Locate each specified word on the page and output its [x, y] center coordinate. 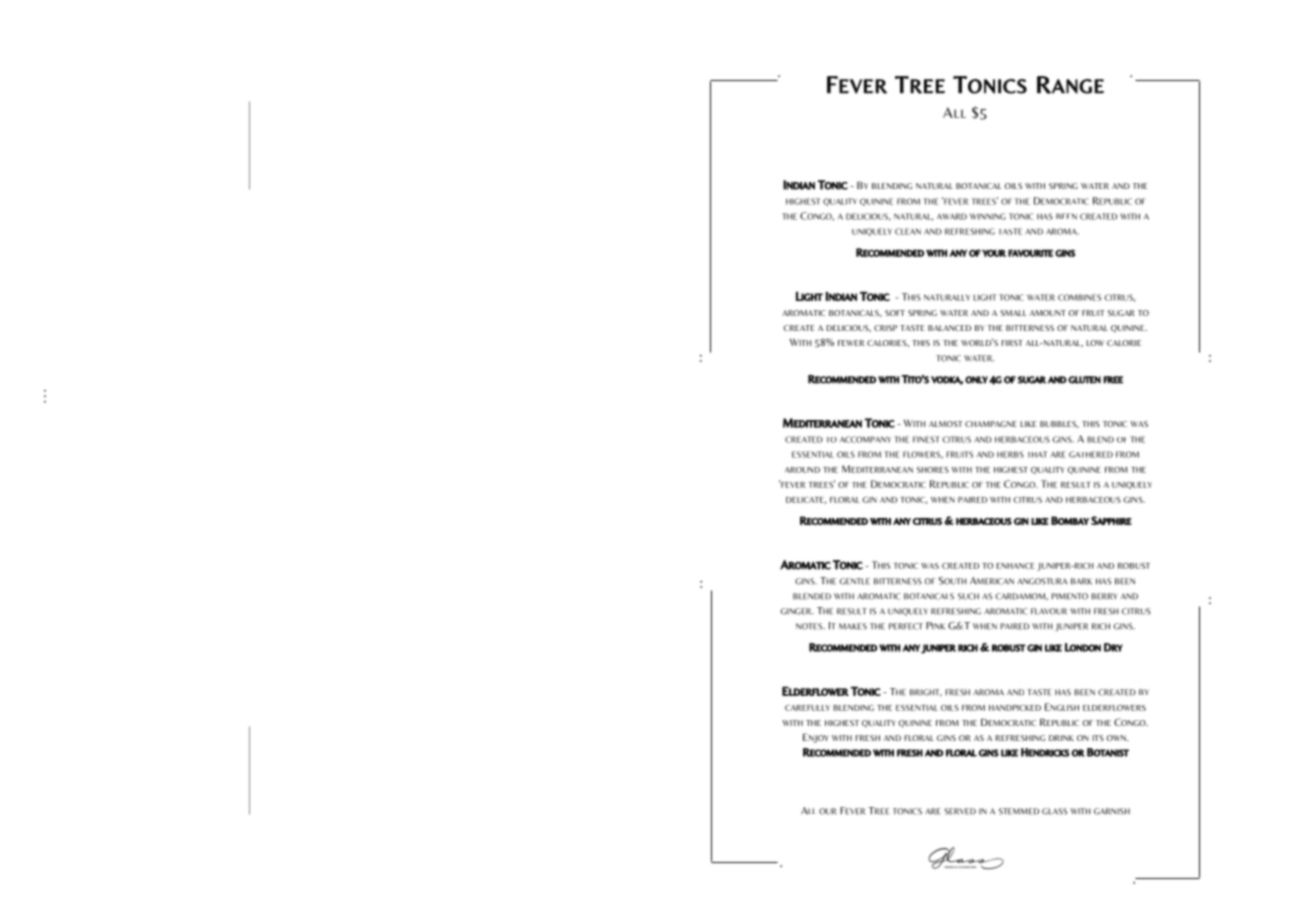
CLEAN [908, 231]
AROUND [802, 470]
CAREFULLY [807, 708]
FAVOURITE [1030, 253]
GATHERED [1091, 454]
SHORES [933, 470]
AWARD [952, 216]
